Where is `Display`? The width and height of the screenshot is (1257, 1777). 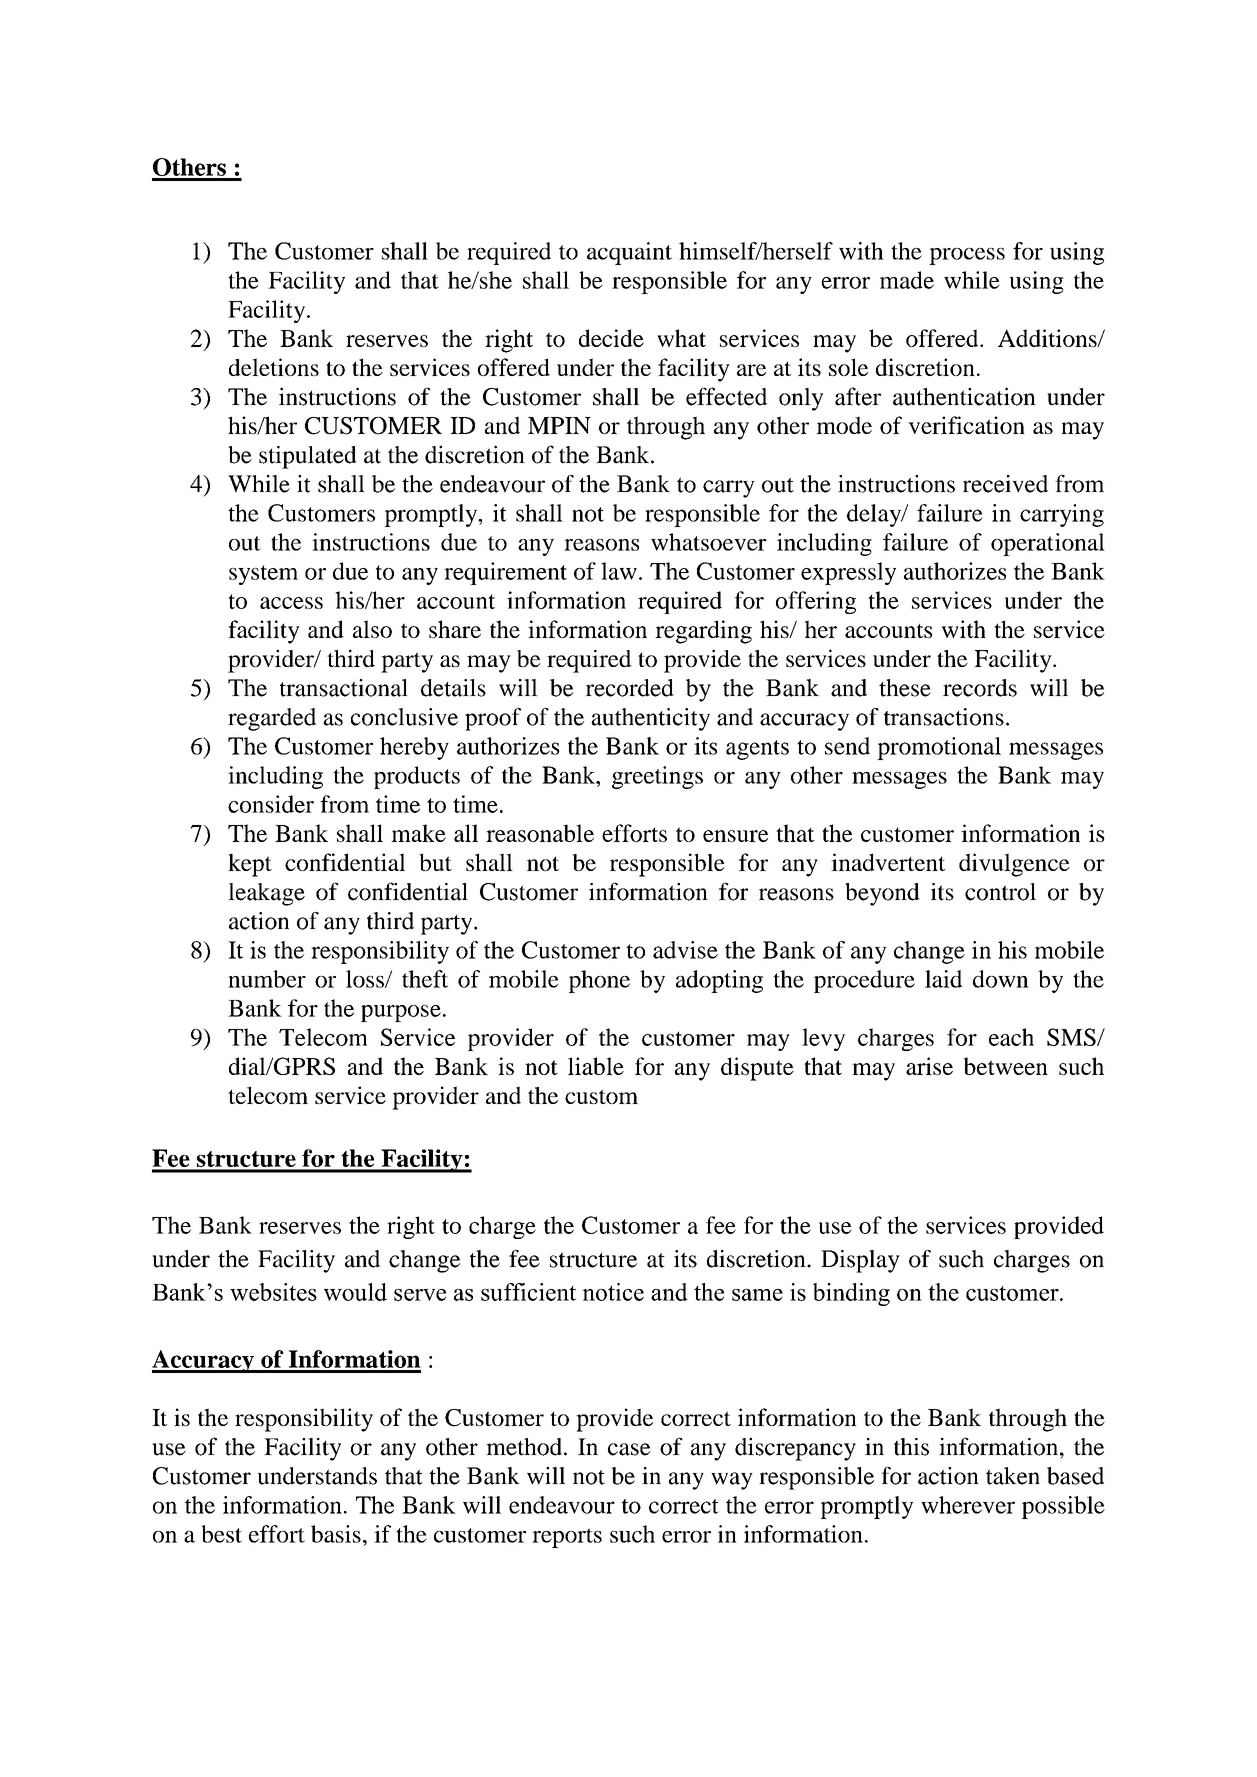
Display is located at coordinates (860, 1261).
